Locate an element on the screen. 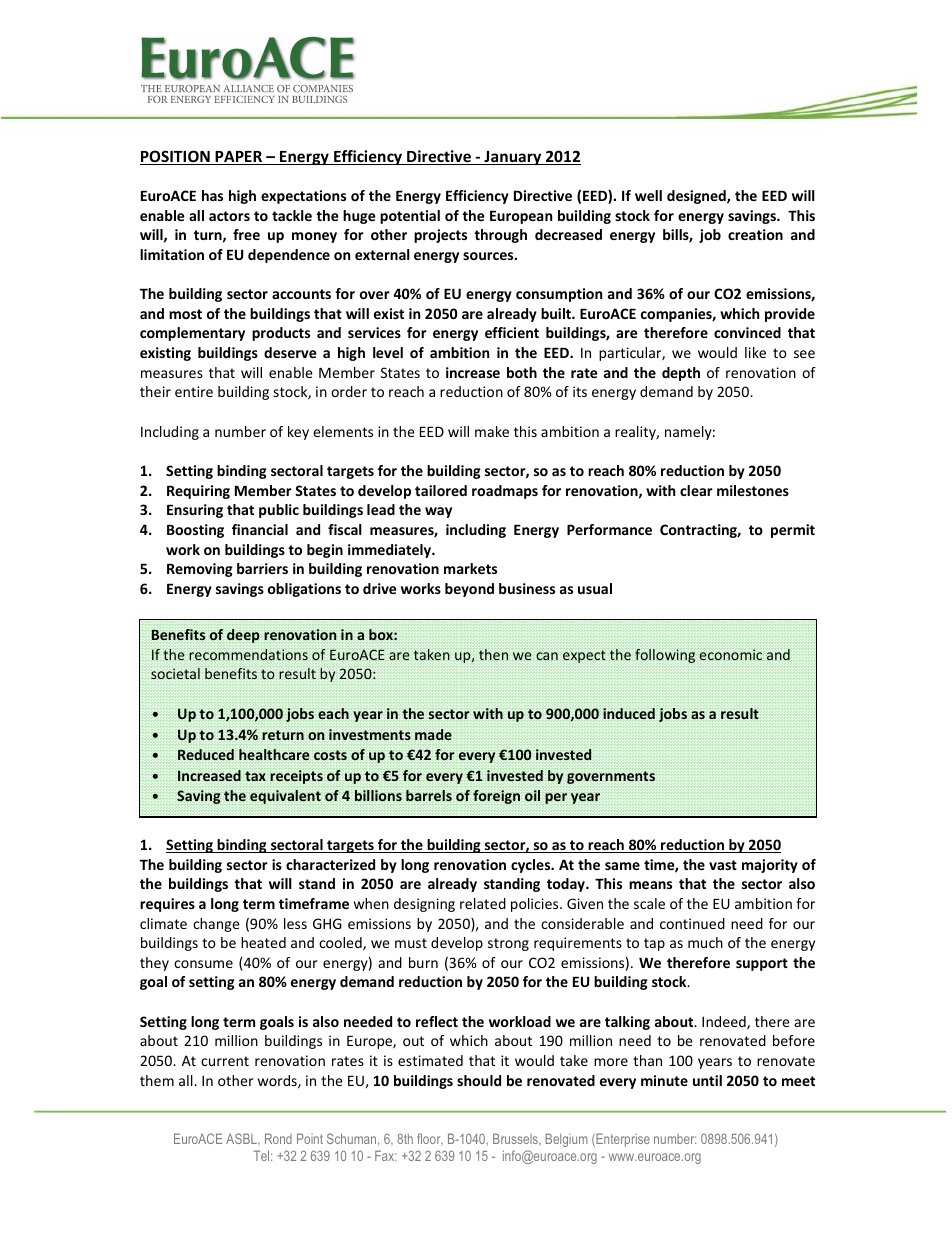 This screenshot has width=952, height=1233. Rond is located at coordinates (278, 1138).
